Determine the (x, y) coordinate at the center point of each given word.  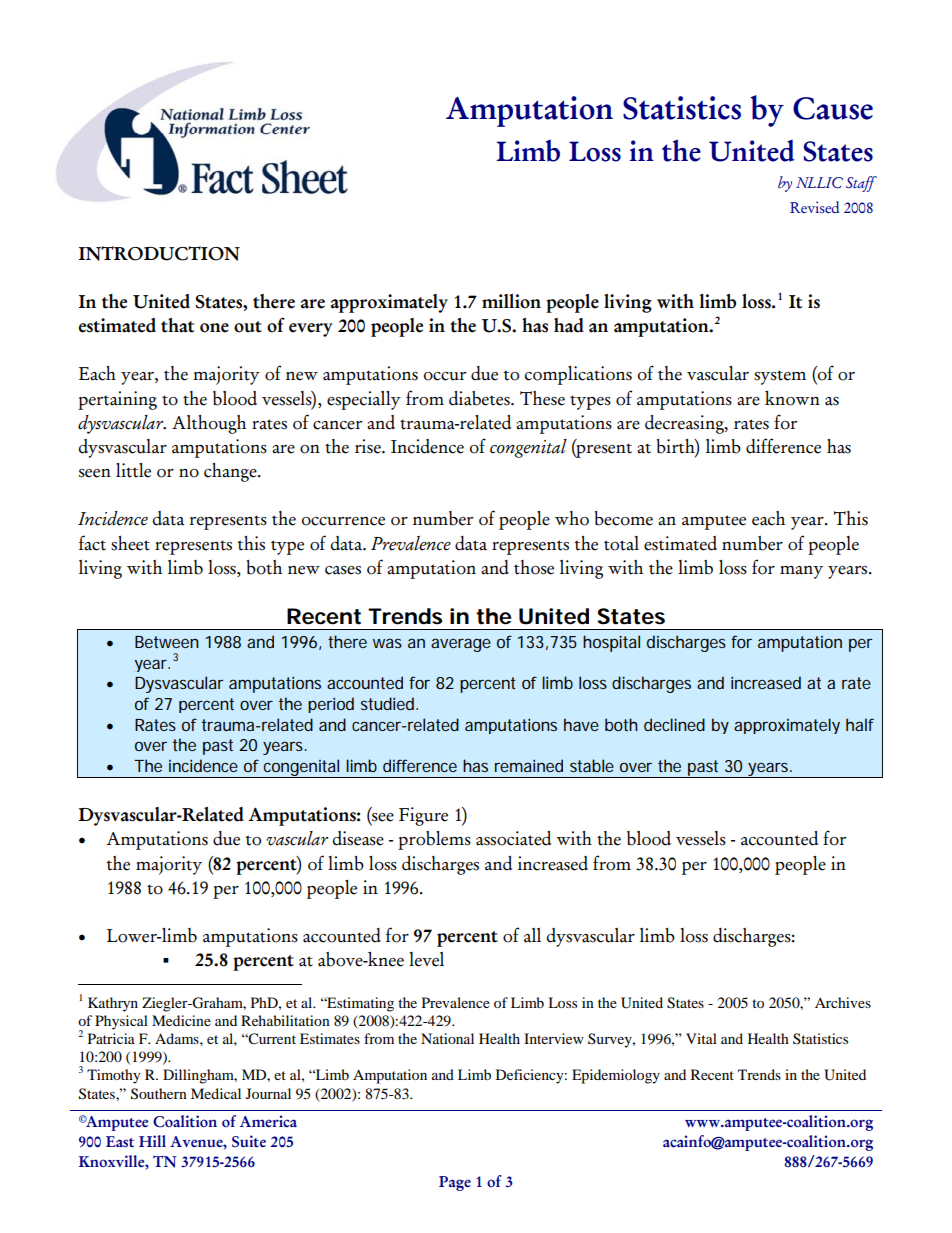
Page (455, 1183)
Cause (833, 108)
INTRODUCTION (159, 253)
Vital (701, 1038)
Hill (152, 1141)
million (511, 301)
